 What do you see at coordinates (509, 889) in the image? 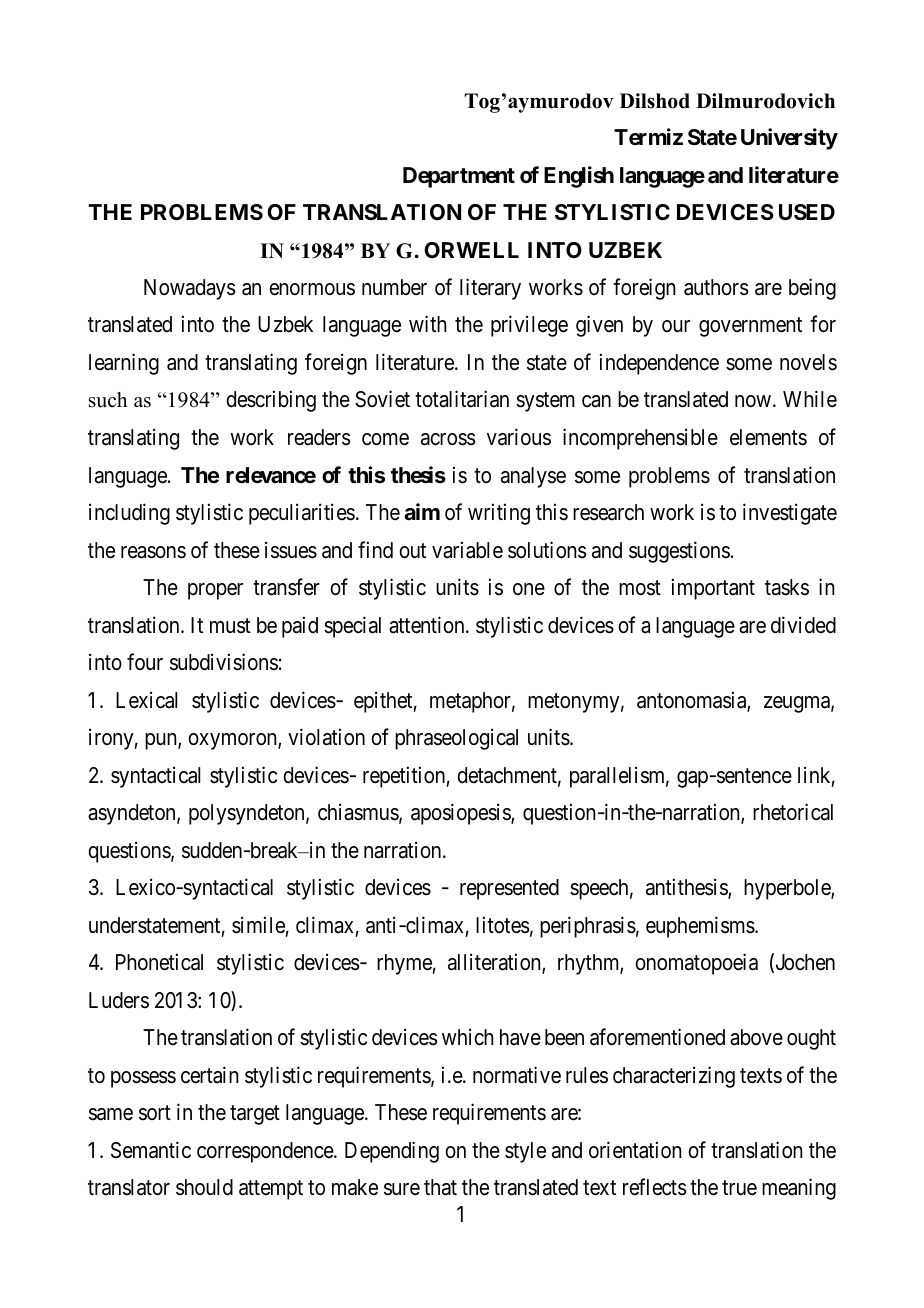
I see `represented` at bounding box center [509, 889].
